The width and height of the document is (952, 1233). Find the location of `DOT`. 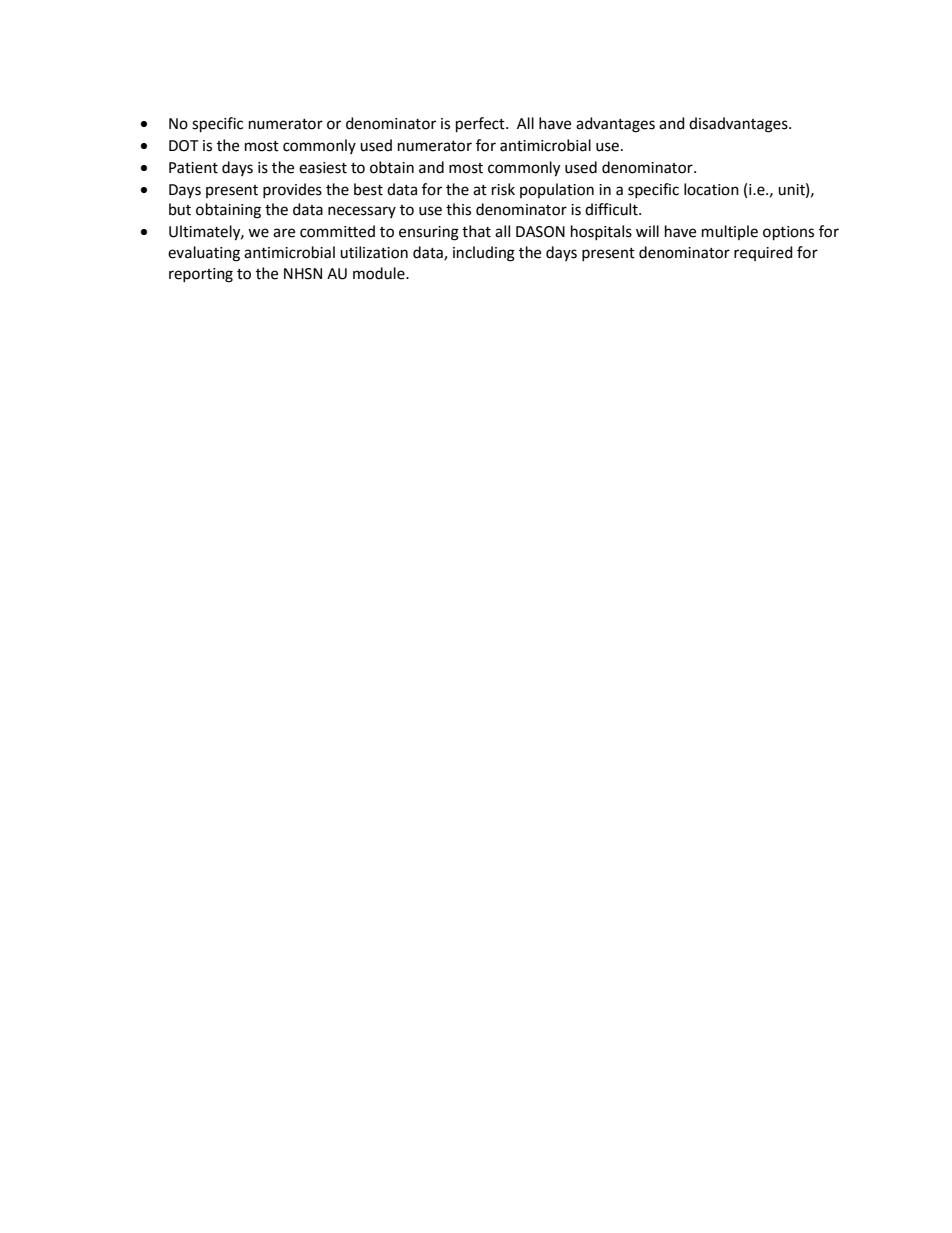

DOT is located at coordinates (184, 146).
